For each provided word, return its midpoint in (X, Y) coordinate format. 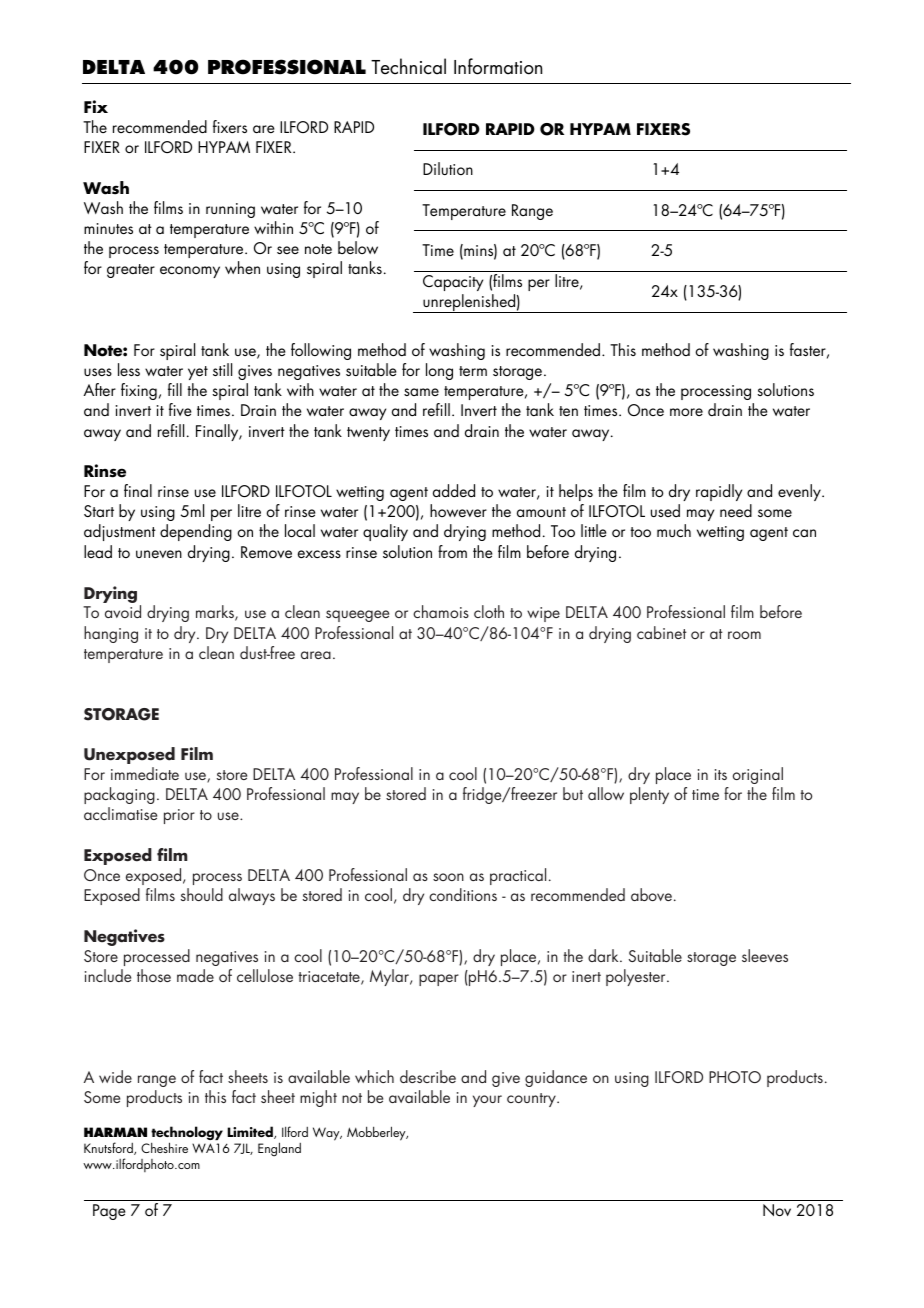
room (744, 635)
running (230, 210)
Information (498, 66)
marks (216, 613)
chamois (441, 611)
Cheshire (164, 1147)
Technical (408, 66)
